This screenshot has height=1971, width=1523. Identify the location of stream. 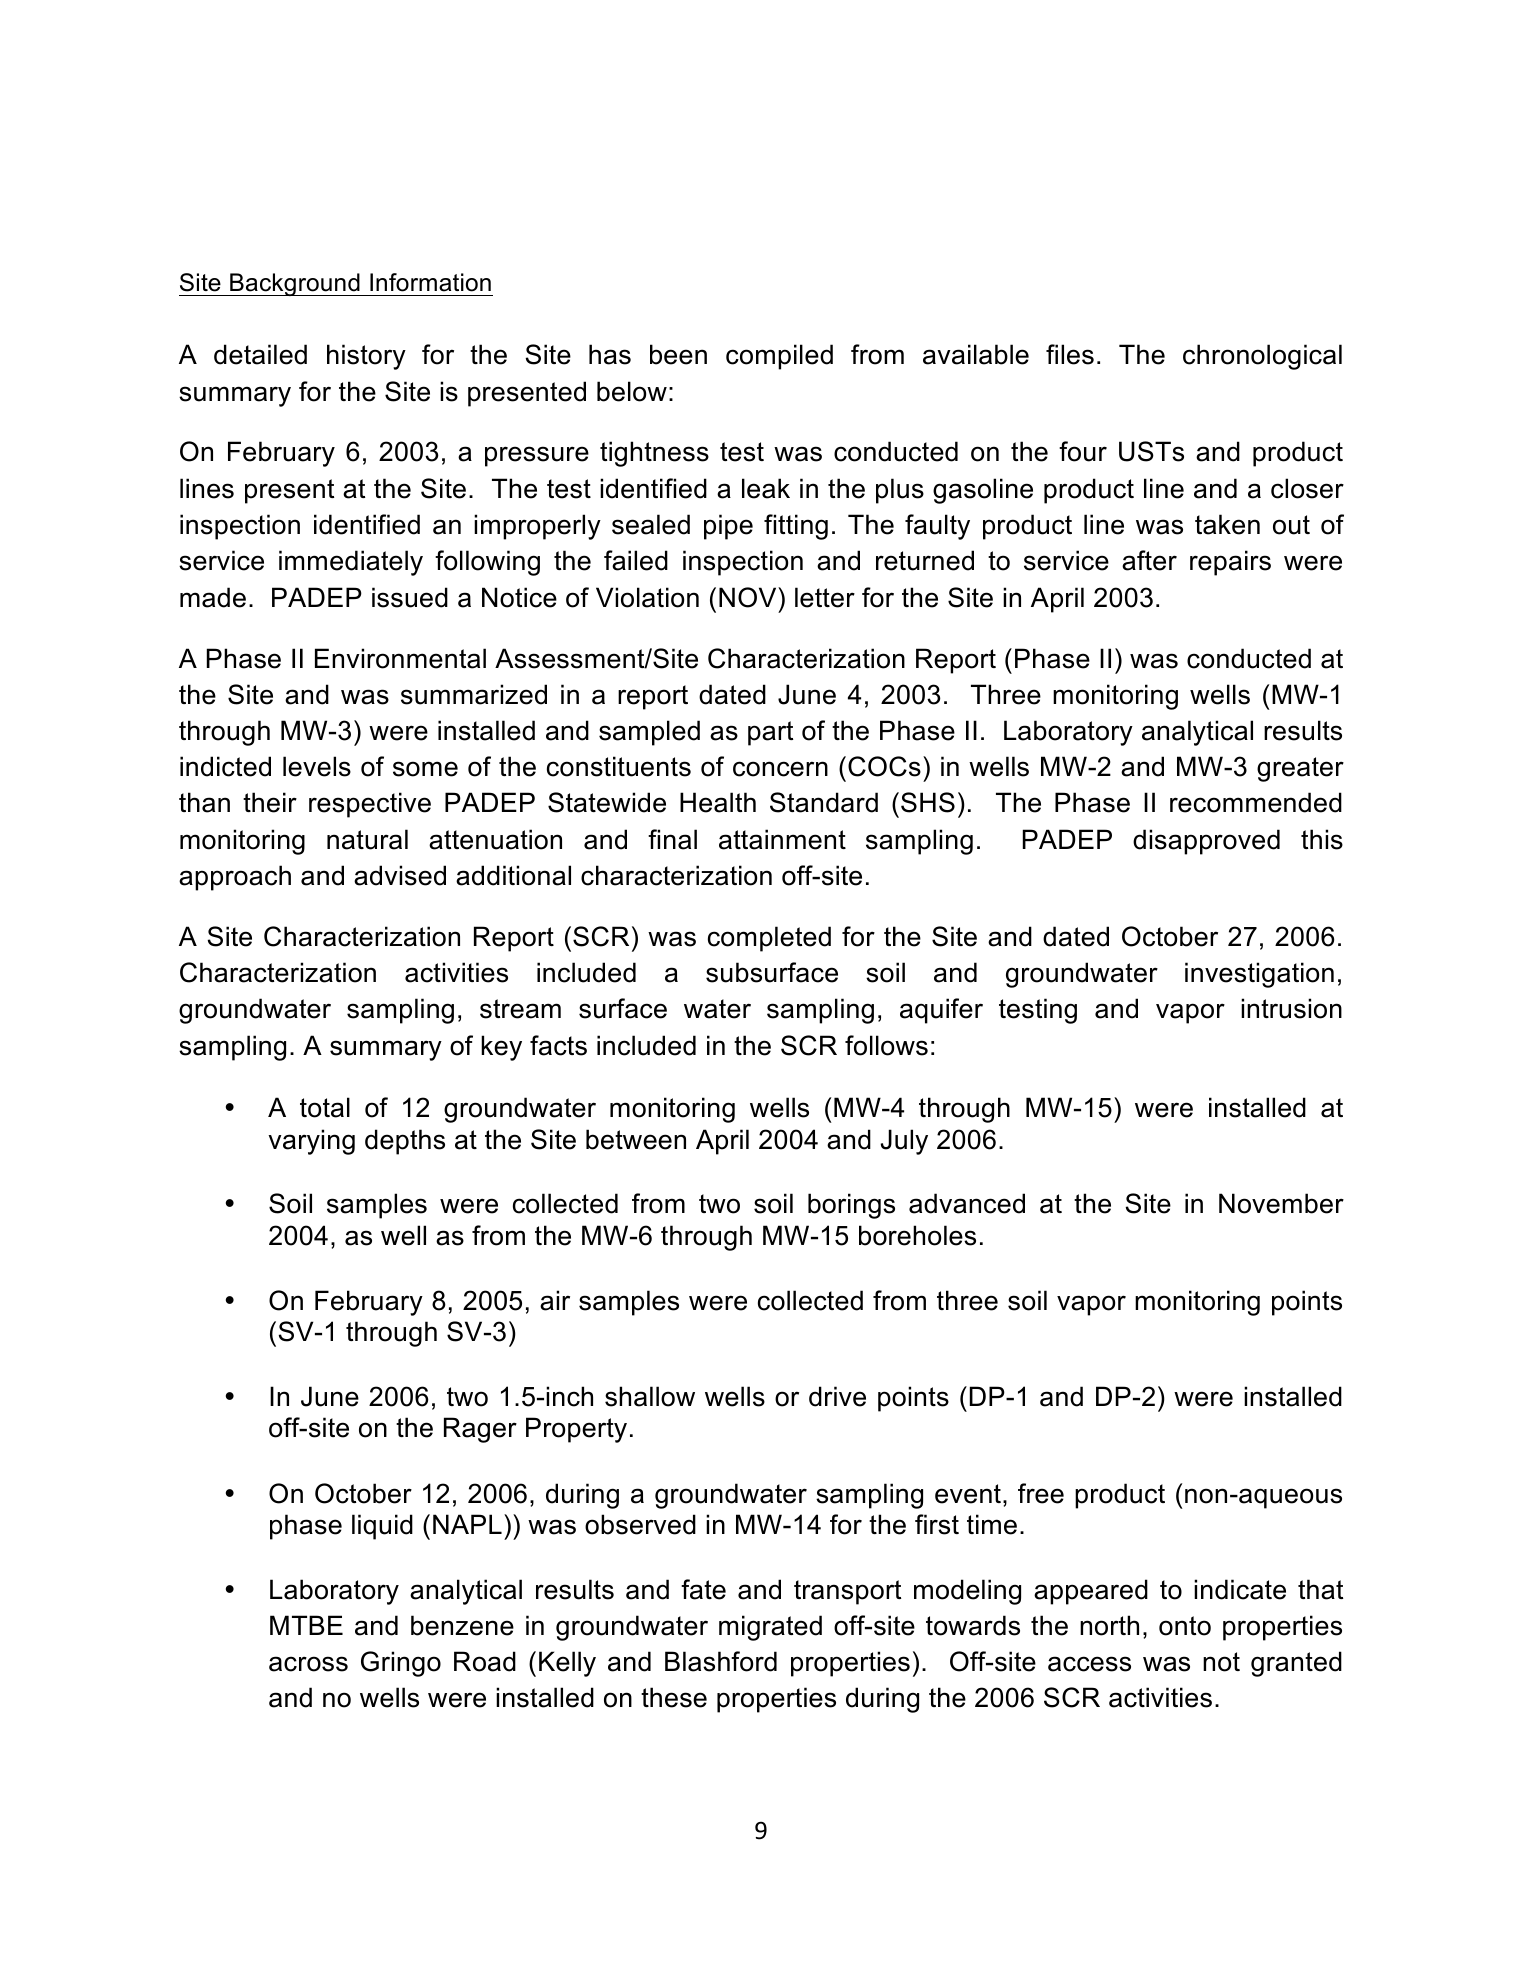
(520, 1009).
